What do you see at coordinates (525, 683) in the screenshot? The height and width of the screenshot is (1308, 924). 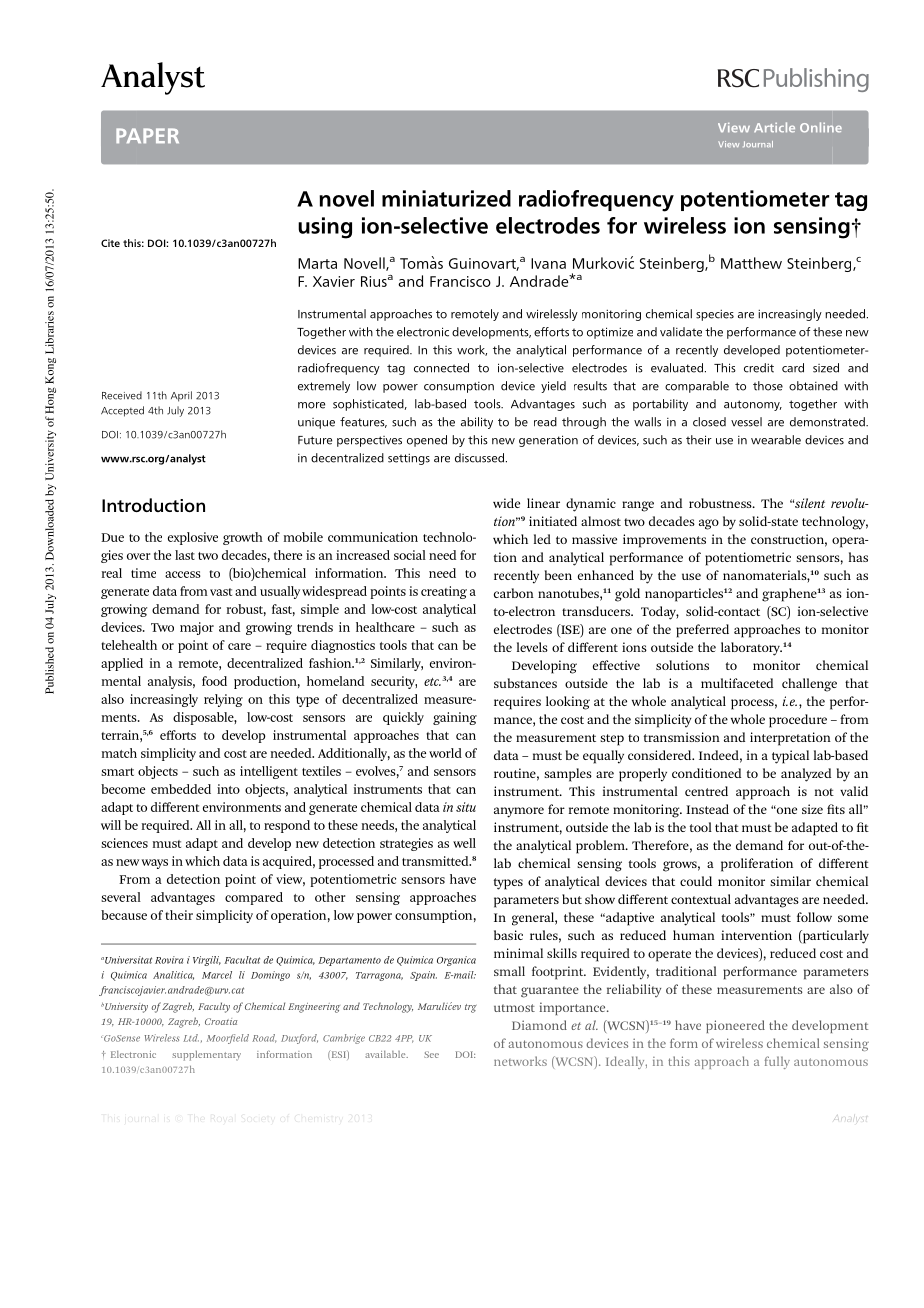 I see `substances` at bounding box center [525, 683].
